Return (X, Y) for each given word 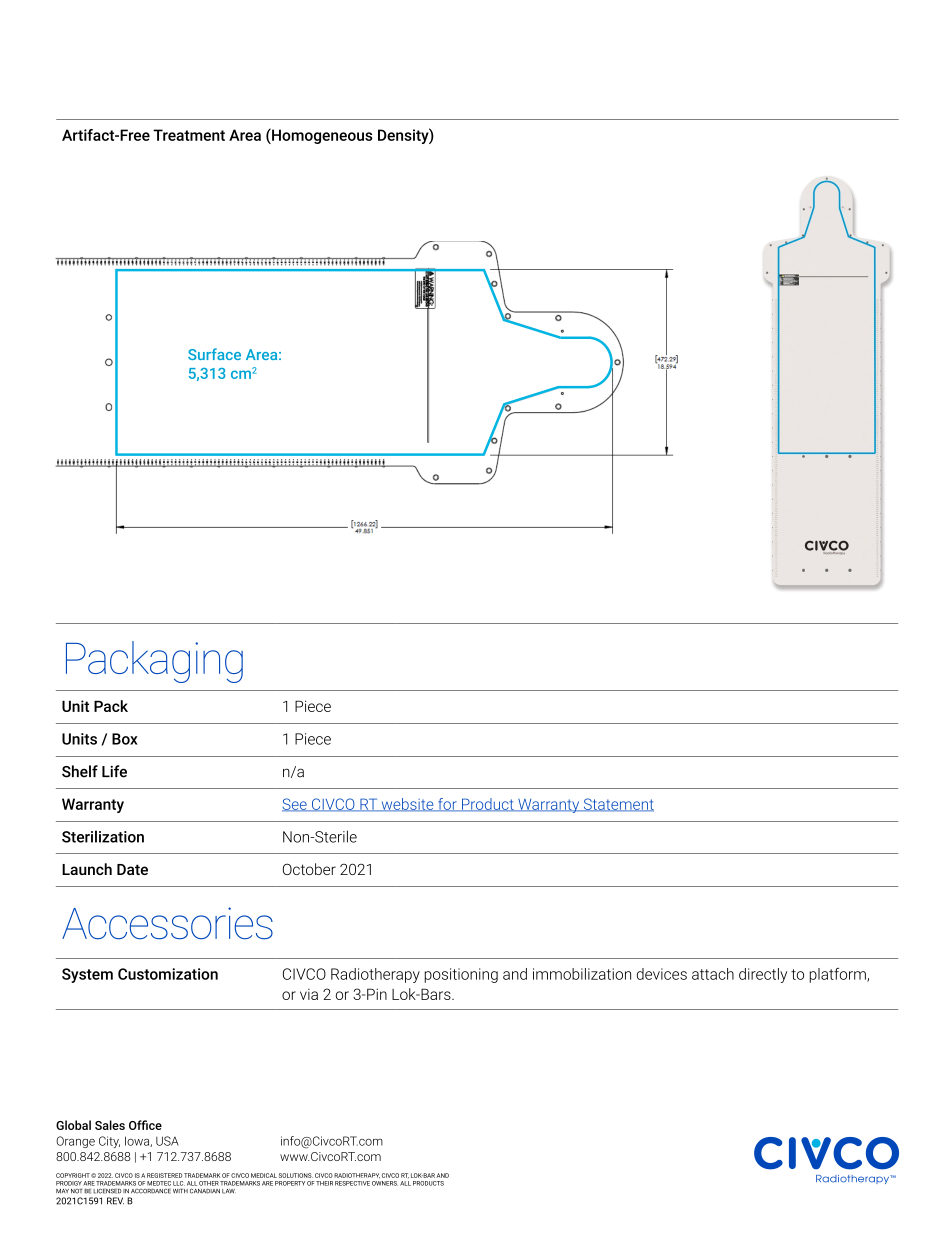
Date (132, 869)
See (295, 805)
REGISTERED (165, 1175)
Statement (617, 805)
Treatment (189, 135)
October (309, 869)
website (407, 805)
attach (713, 974)
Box (125, 739)
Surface (214, 354)
